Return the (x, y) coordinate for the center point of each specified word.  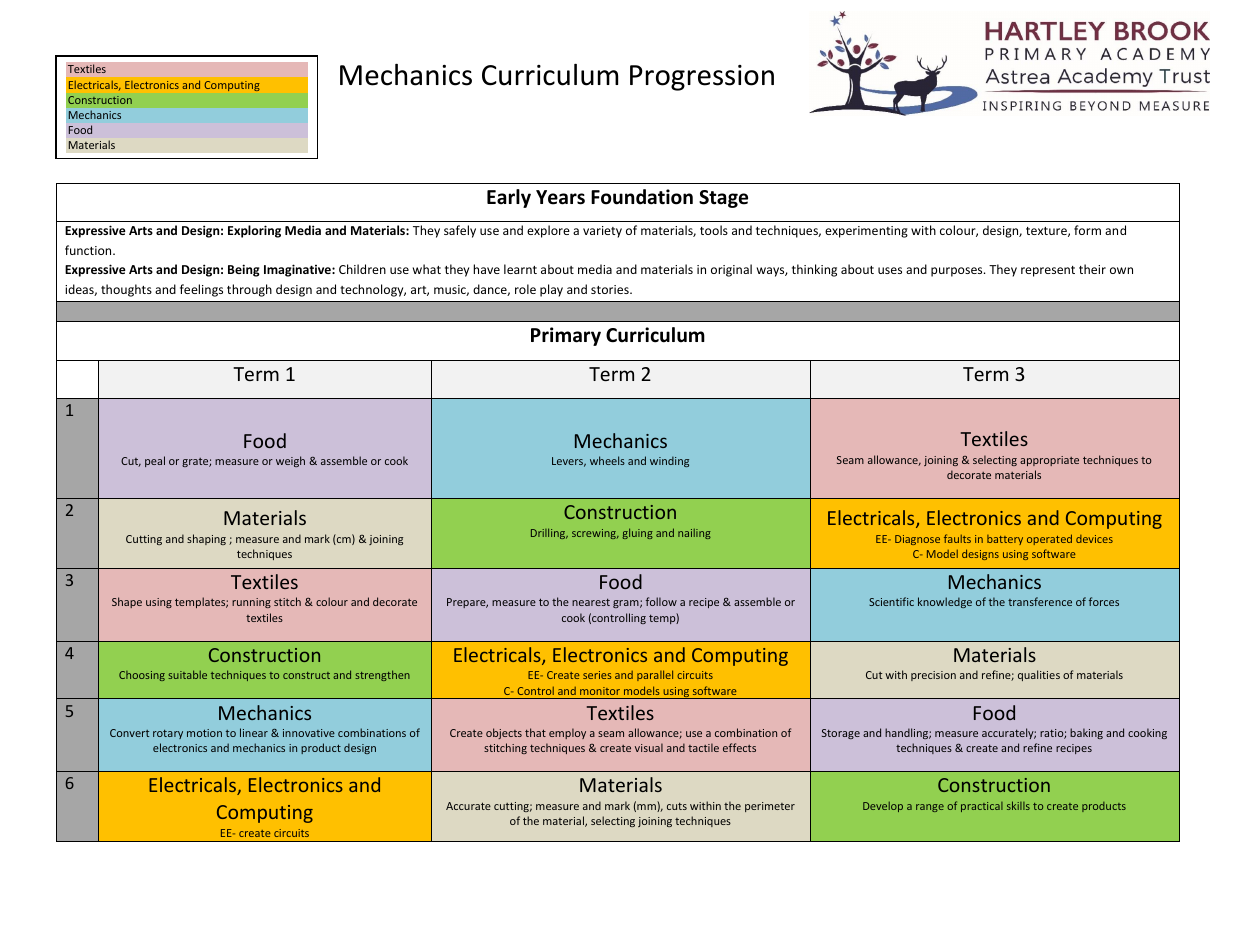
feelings (201, 290)
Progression (702, 78)
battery (1005, 540)
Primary (566, 336)
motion (204, 733)
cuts (677, 806)
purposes (958, 272)
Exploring (254, 231)
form (1087, 230)
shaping (206, 539)
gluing (637, 533)
